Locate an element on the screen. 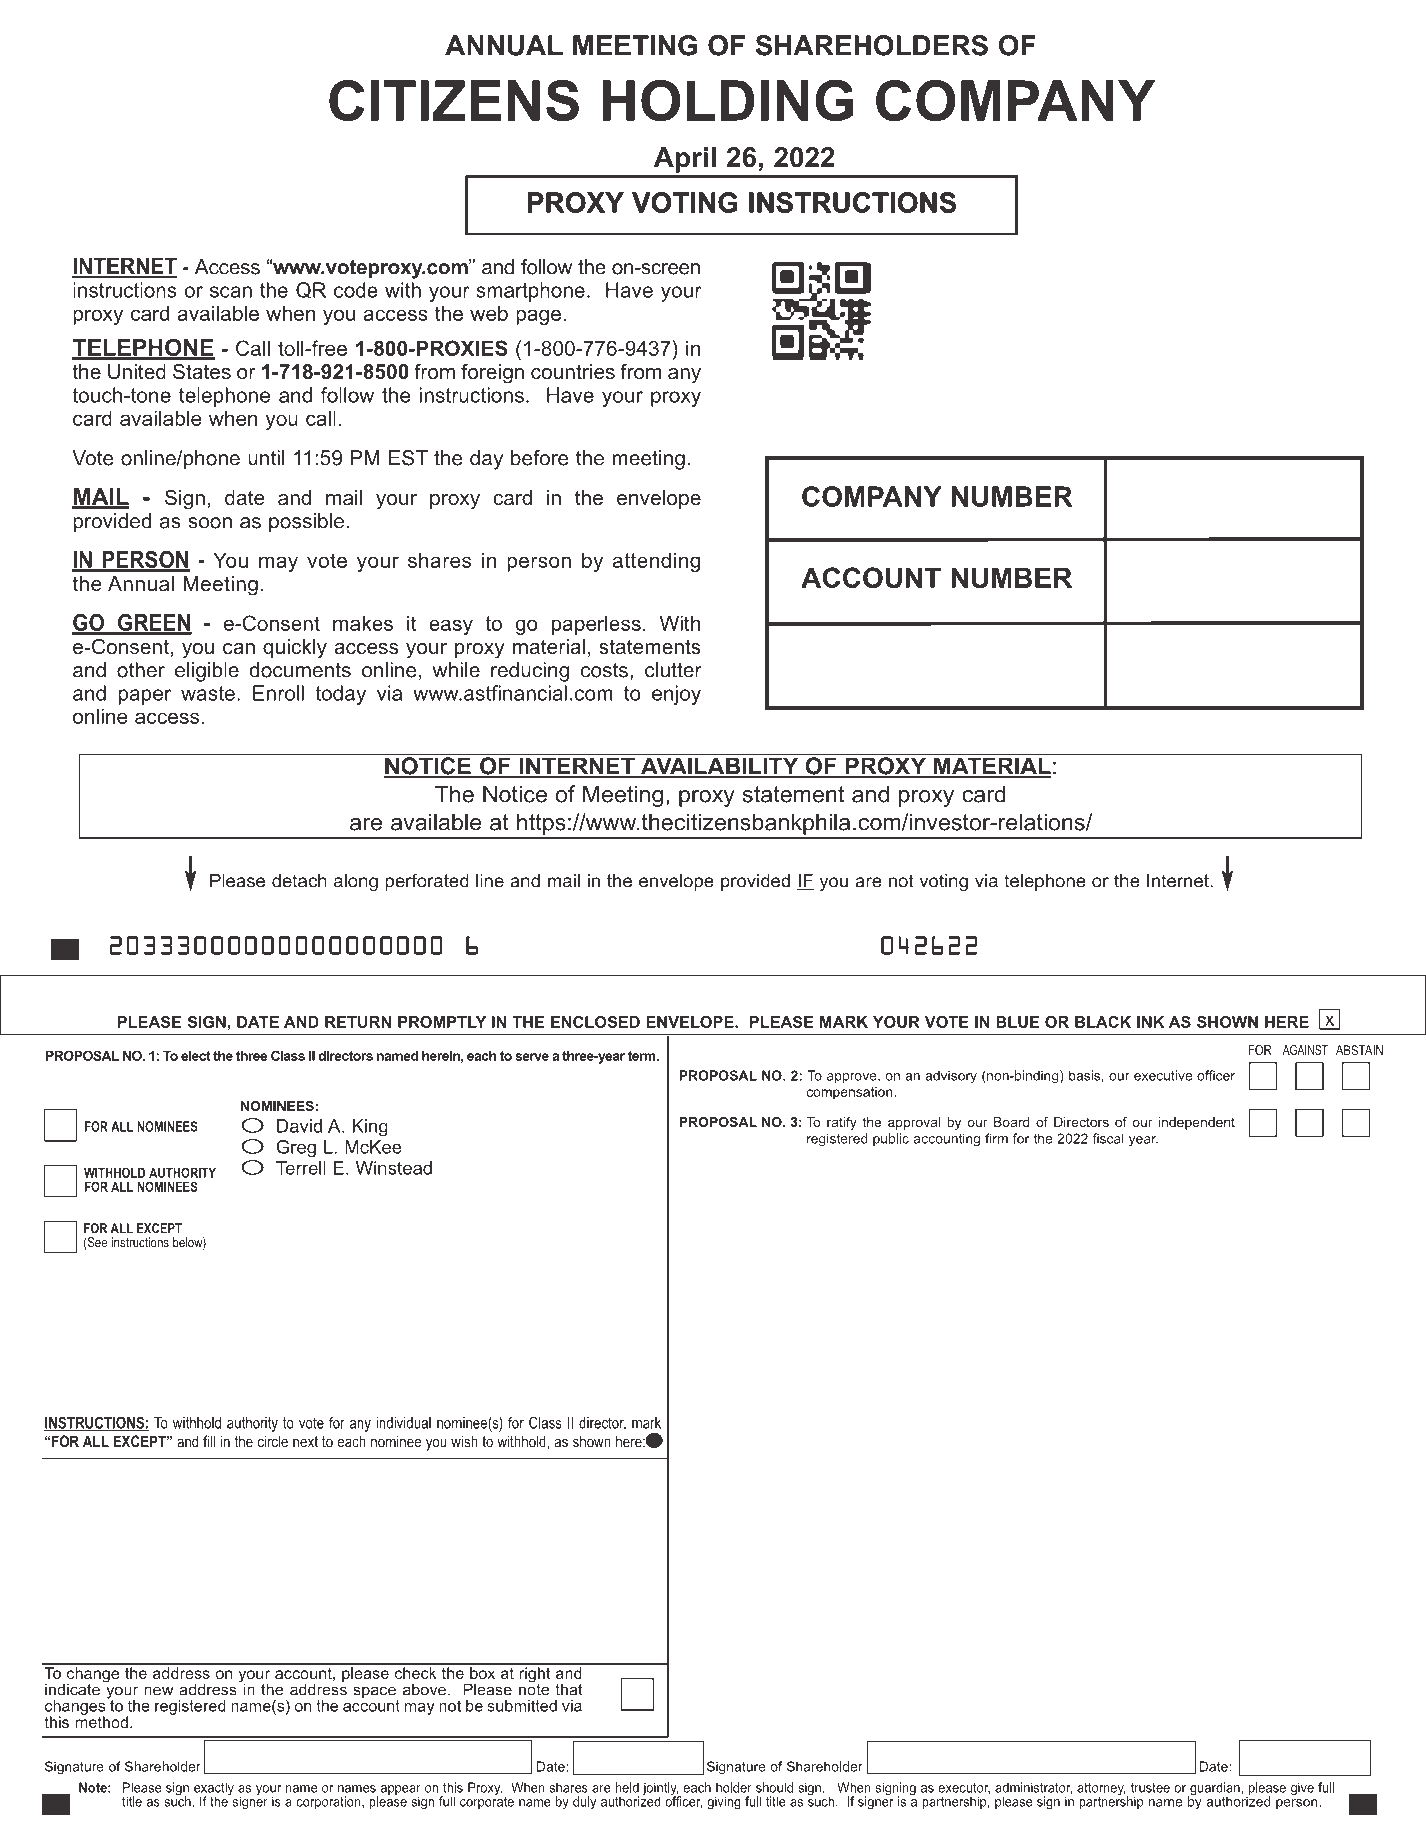 Image resolution: width=1426 pixels, height=1845 pixels. wish is located at coordinates (464, 1441).
